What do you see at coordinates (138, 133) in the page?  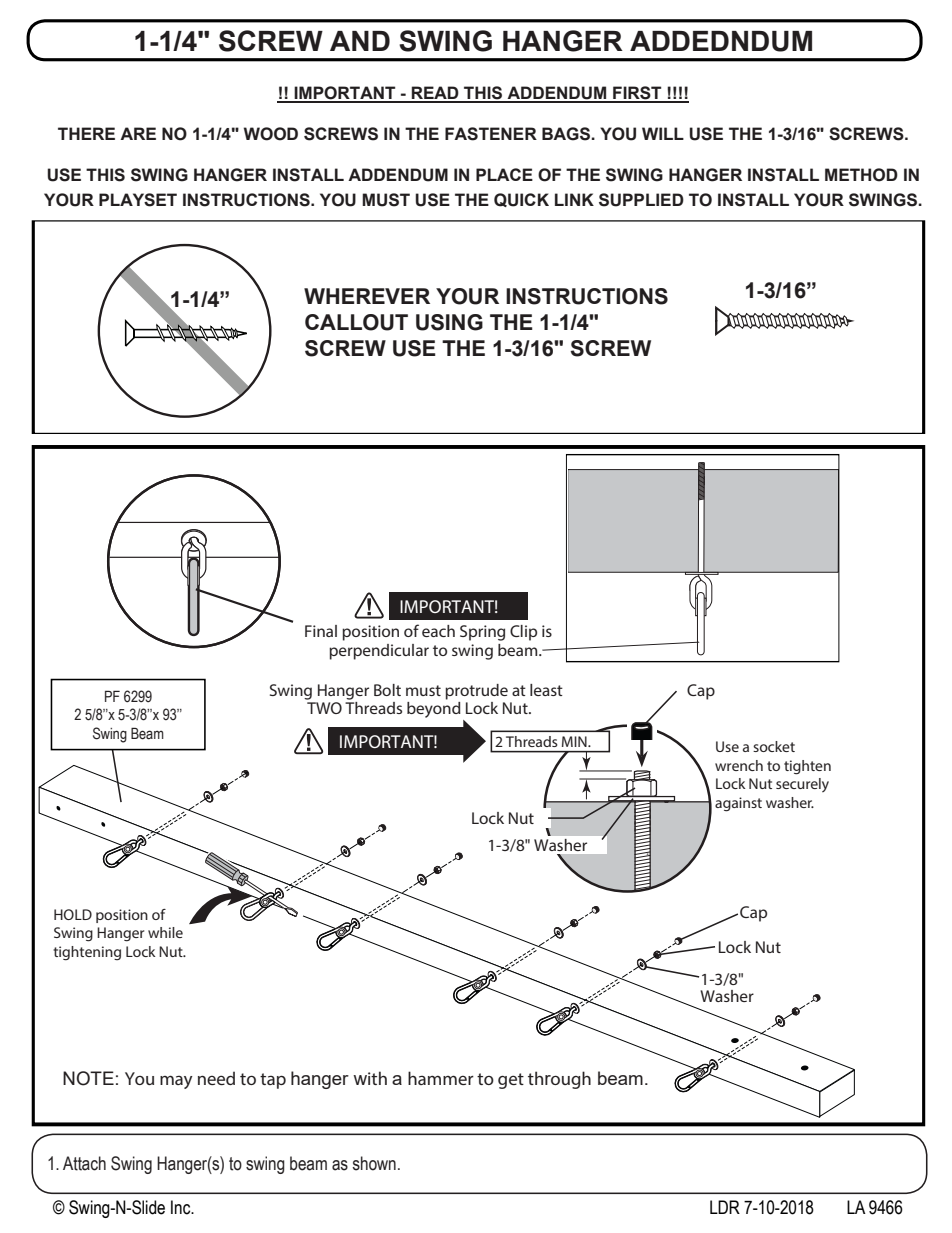 I see `ARE` at bounding box center [138, 133].
